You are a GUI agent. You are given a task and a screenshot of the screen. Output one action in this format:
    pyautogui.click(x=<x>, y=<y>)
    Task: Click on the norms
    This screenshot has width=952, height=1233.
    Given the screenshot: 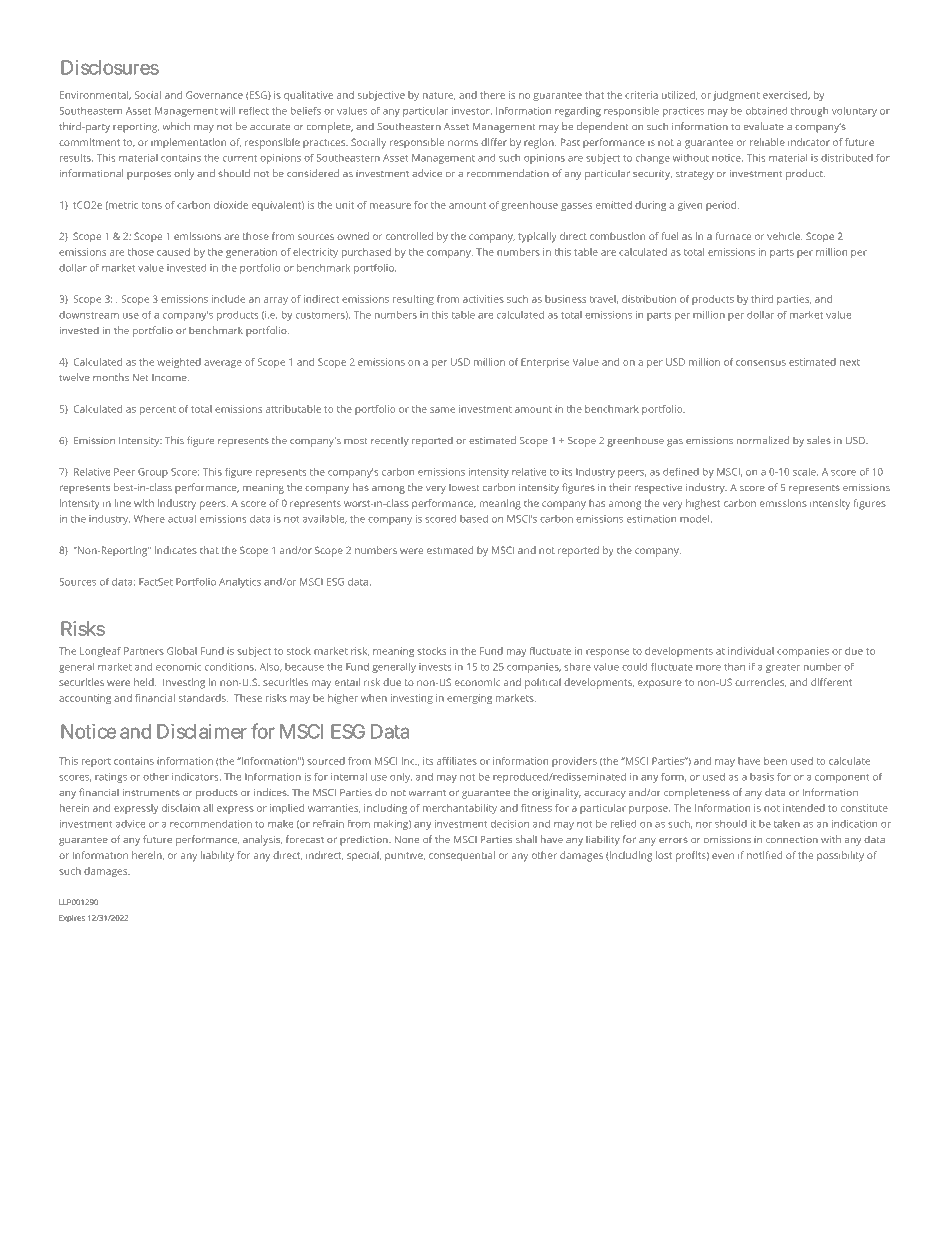 What is the action you would take?
    pyautogui.click(x=463, y=143)
